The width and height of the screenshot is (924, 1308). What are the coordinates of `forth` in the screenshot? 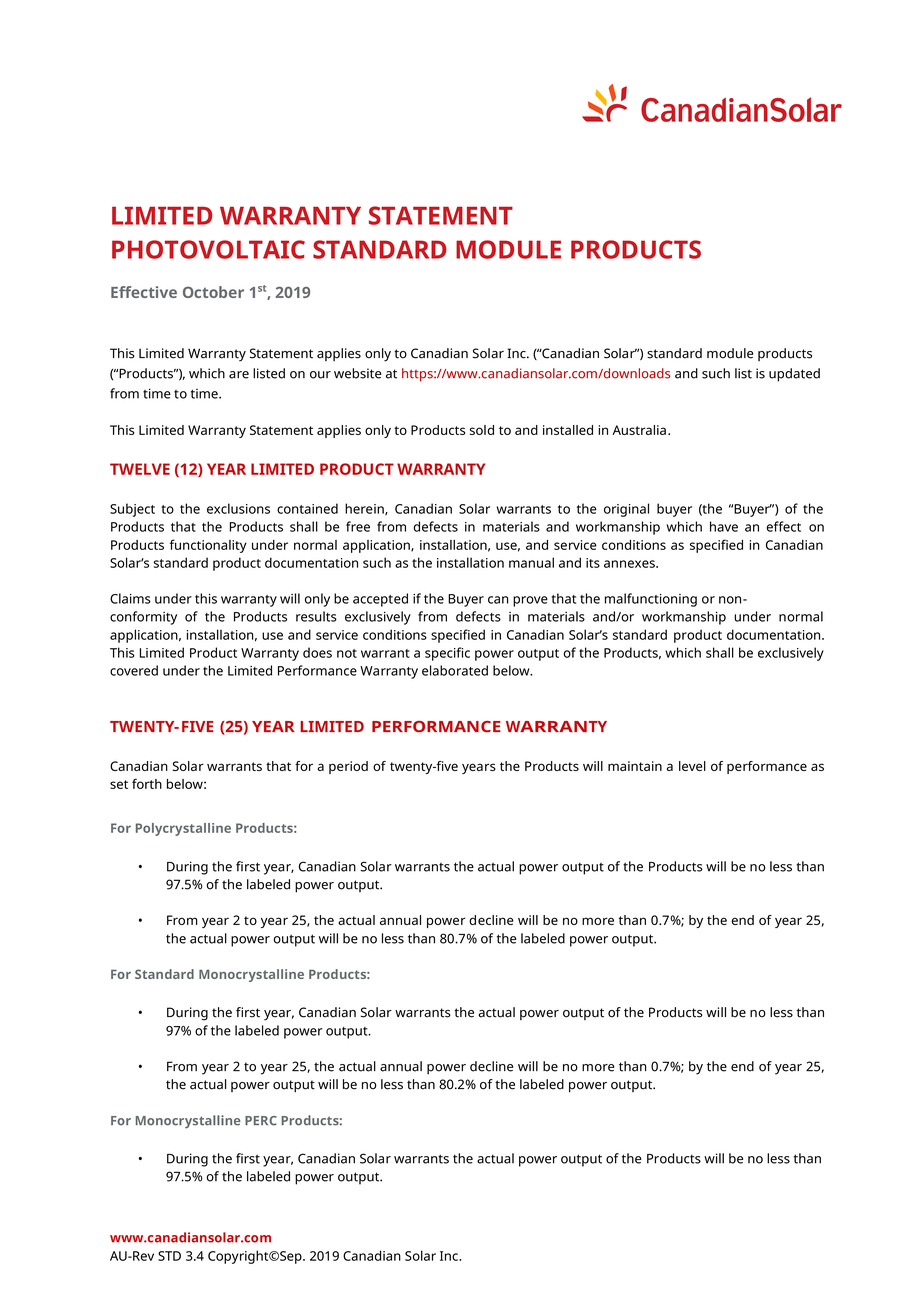 It's located at (147, 783).
